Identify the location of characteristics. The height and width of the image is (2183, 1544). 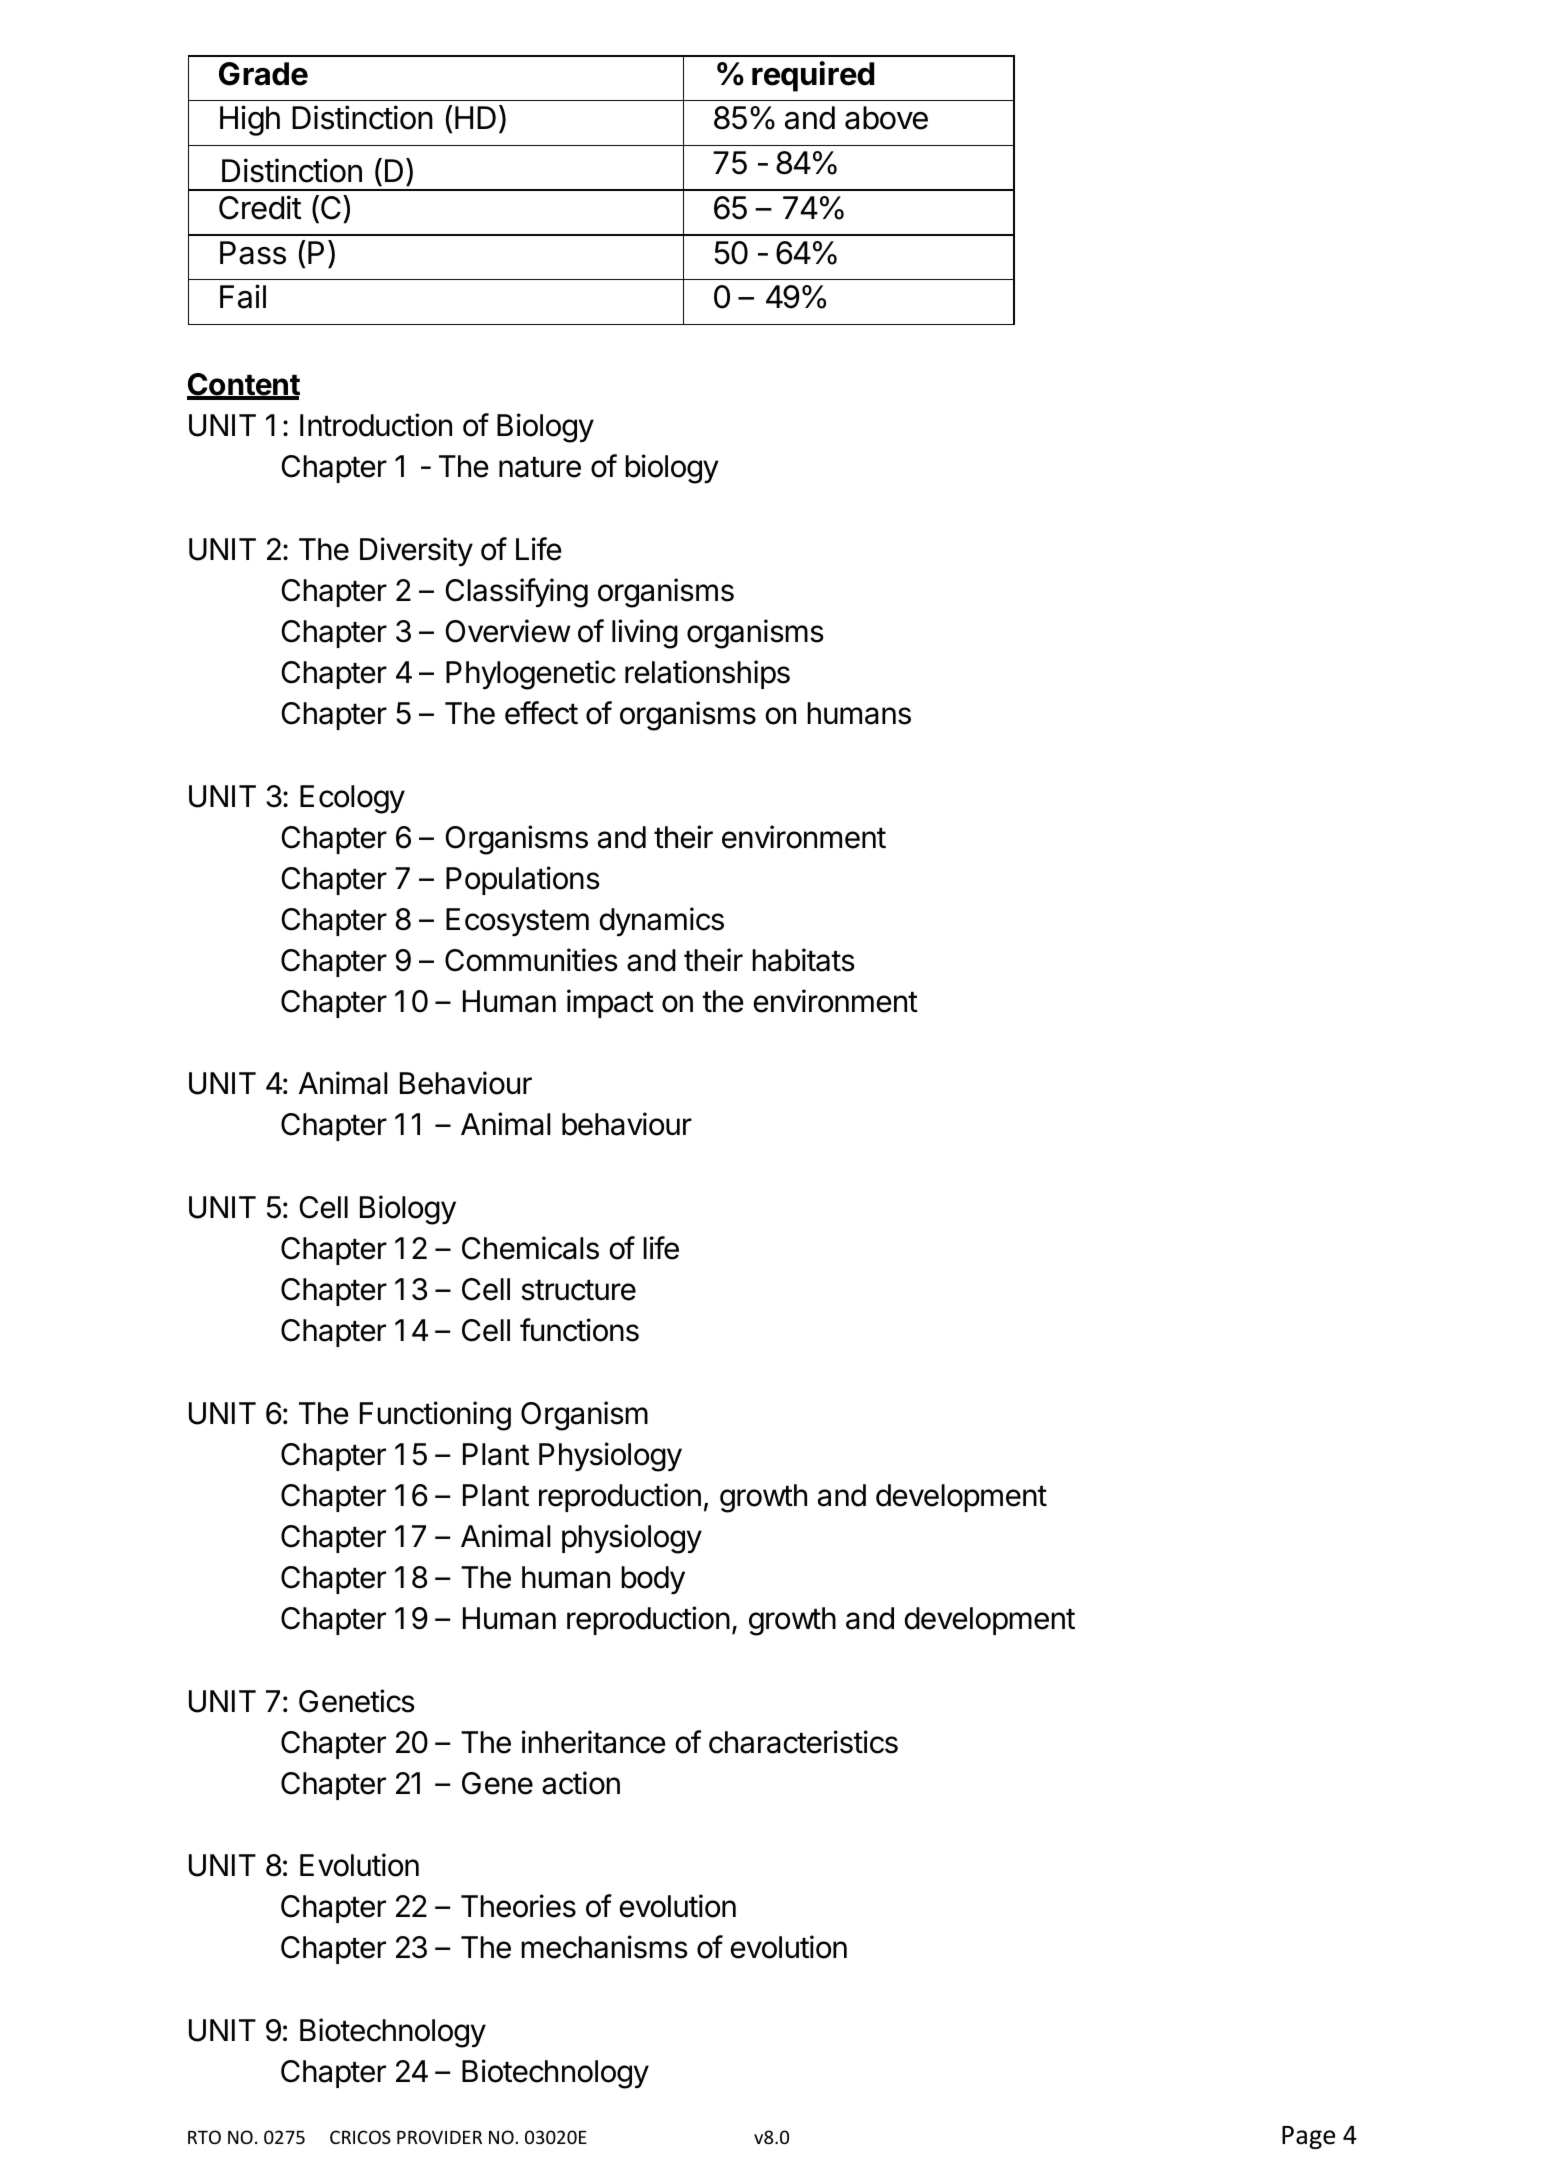
(803, 1742).
